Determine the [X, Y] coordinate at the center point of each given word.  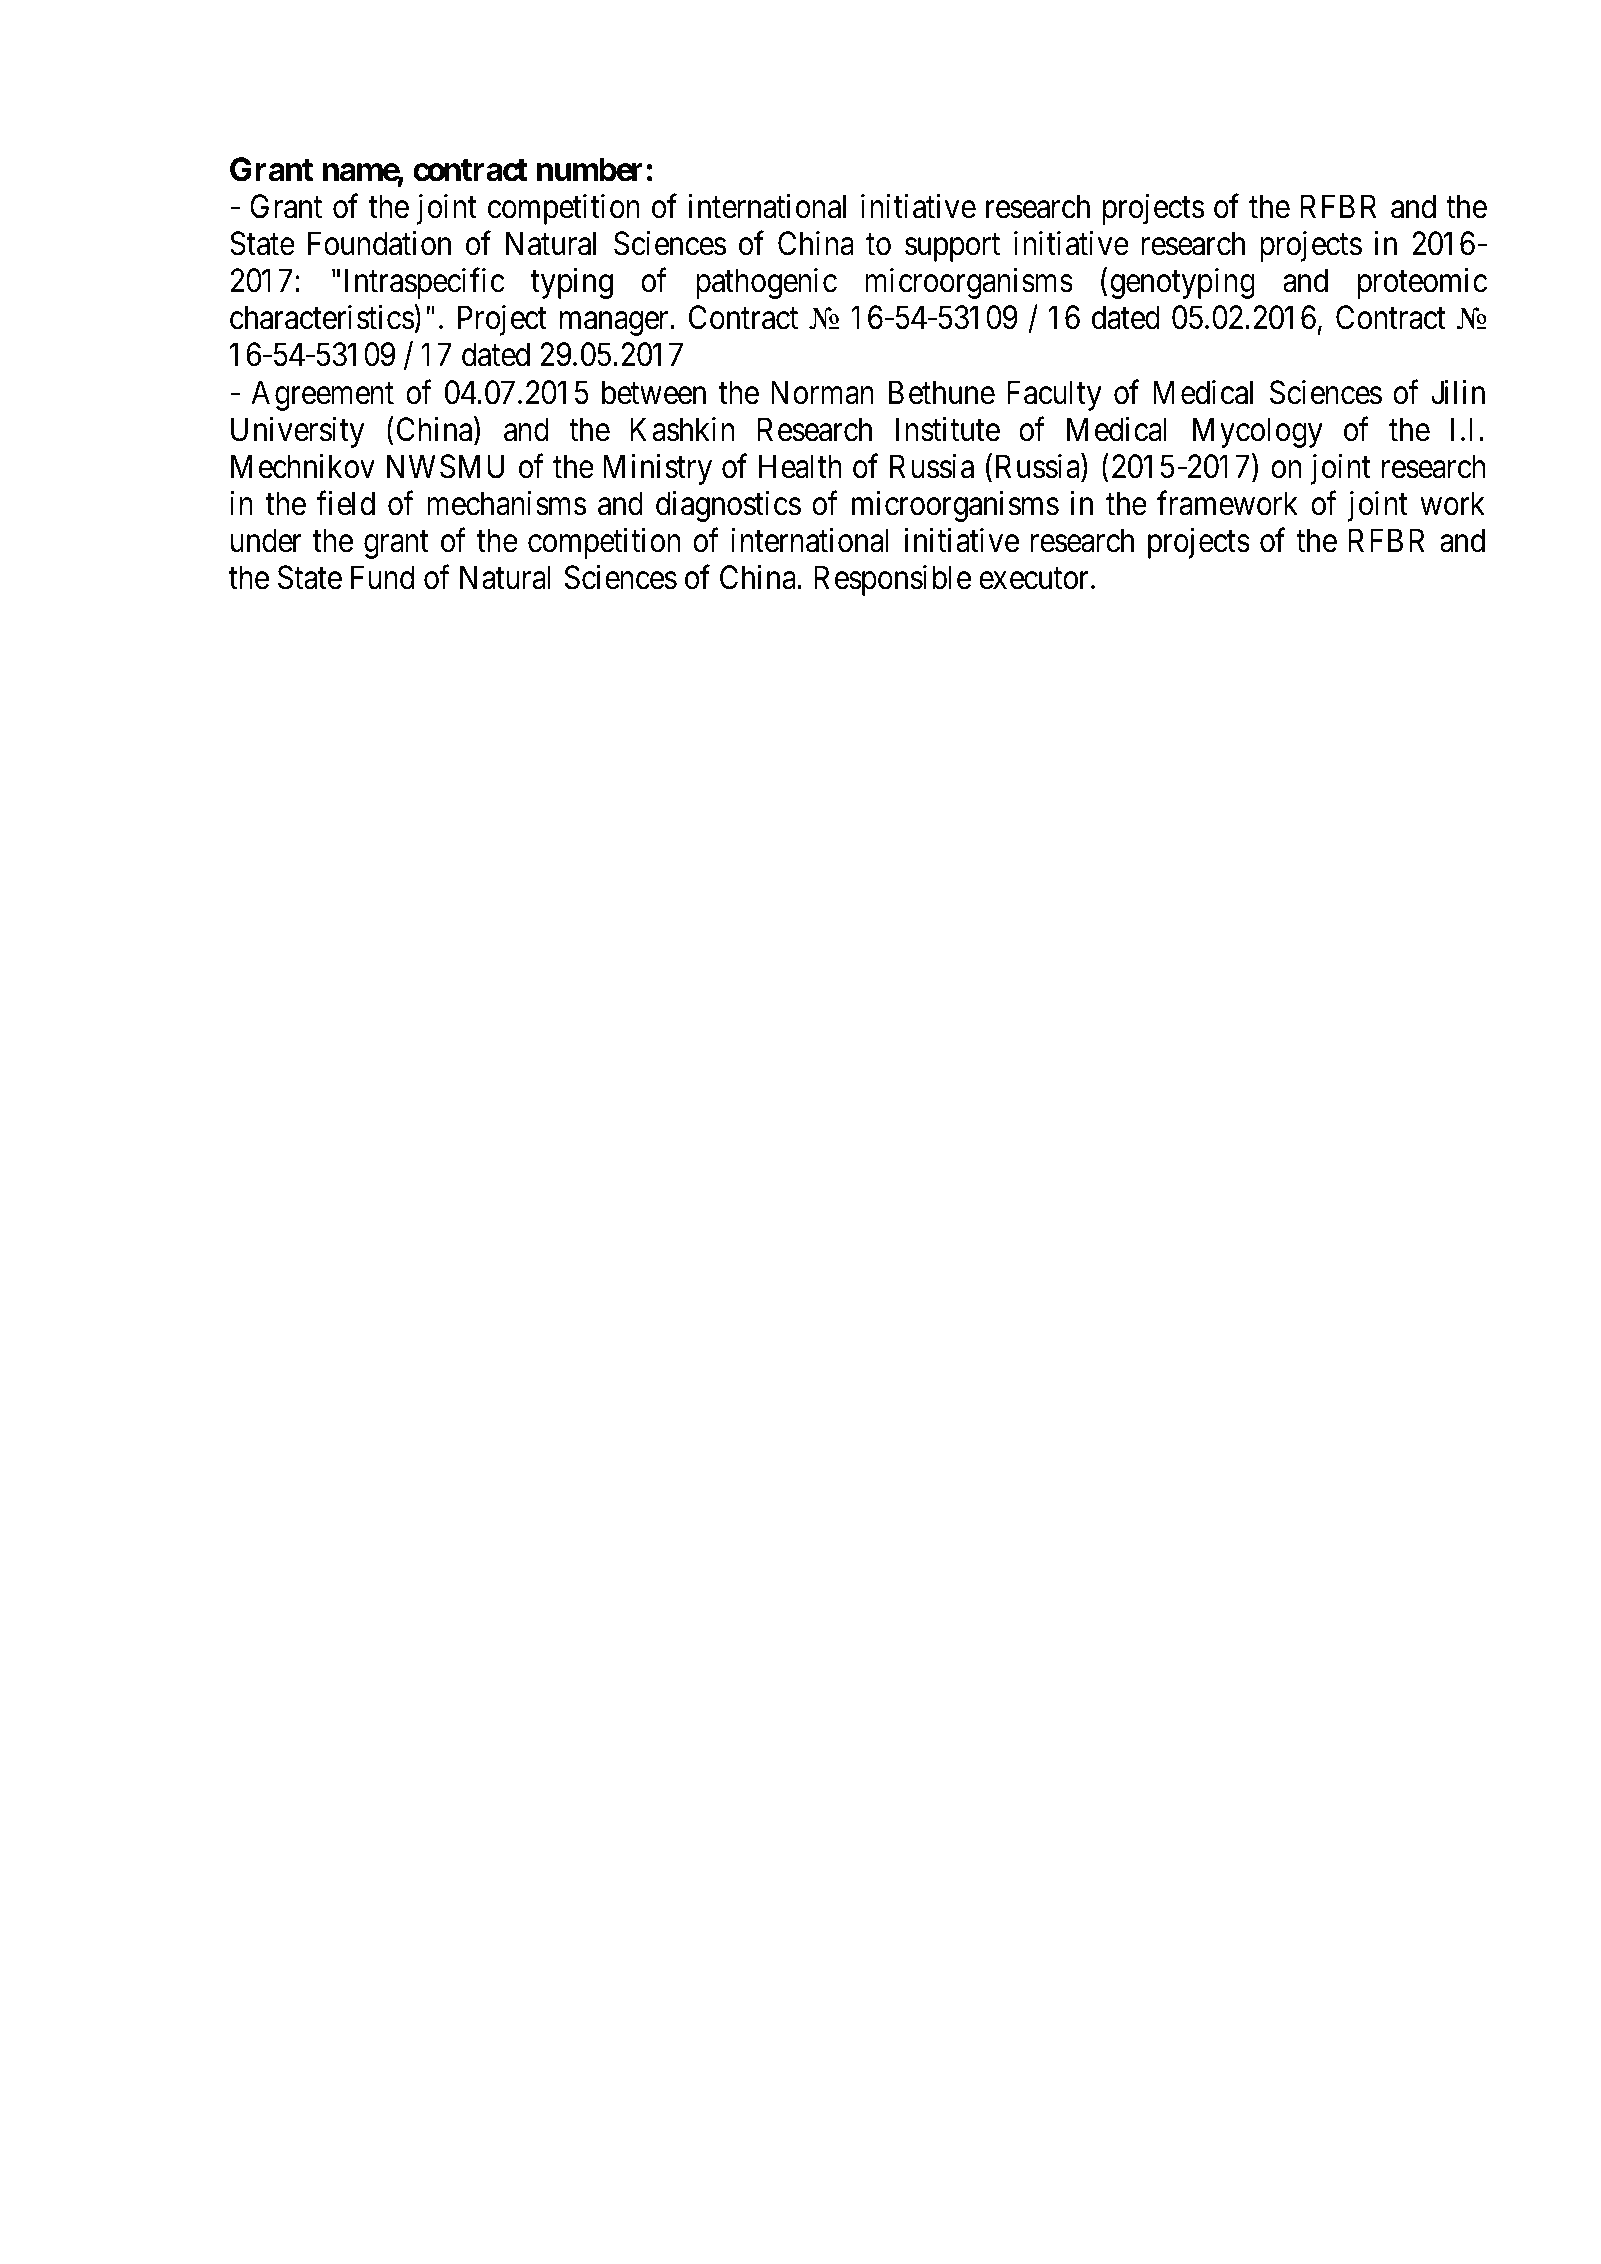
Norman [822, 392]
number [590, 170]
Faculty [1054, 395]
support [952, 248]
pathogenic [766, 283]
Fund [382, 577]
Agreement [322, 395]
